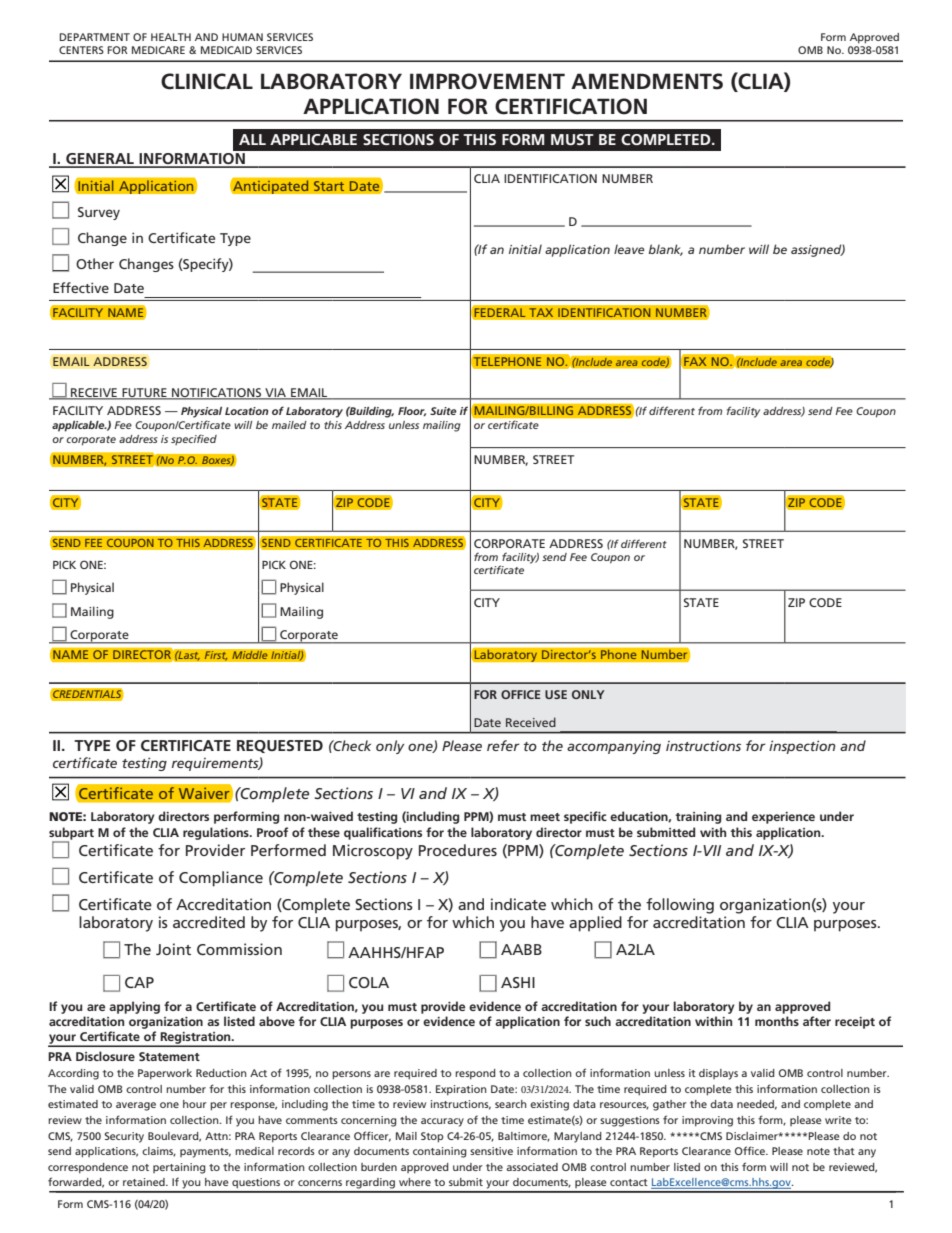 The width and height of the image is (952, 1233). I want to click on claims, so click(159, 1152).
